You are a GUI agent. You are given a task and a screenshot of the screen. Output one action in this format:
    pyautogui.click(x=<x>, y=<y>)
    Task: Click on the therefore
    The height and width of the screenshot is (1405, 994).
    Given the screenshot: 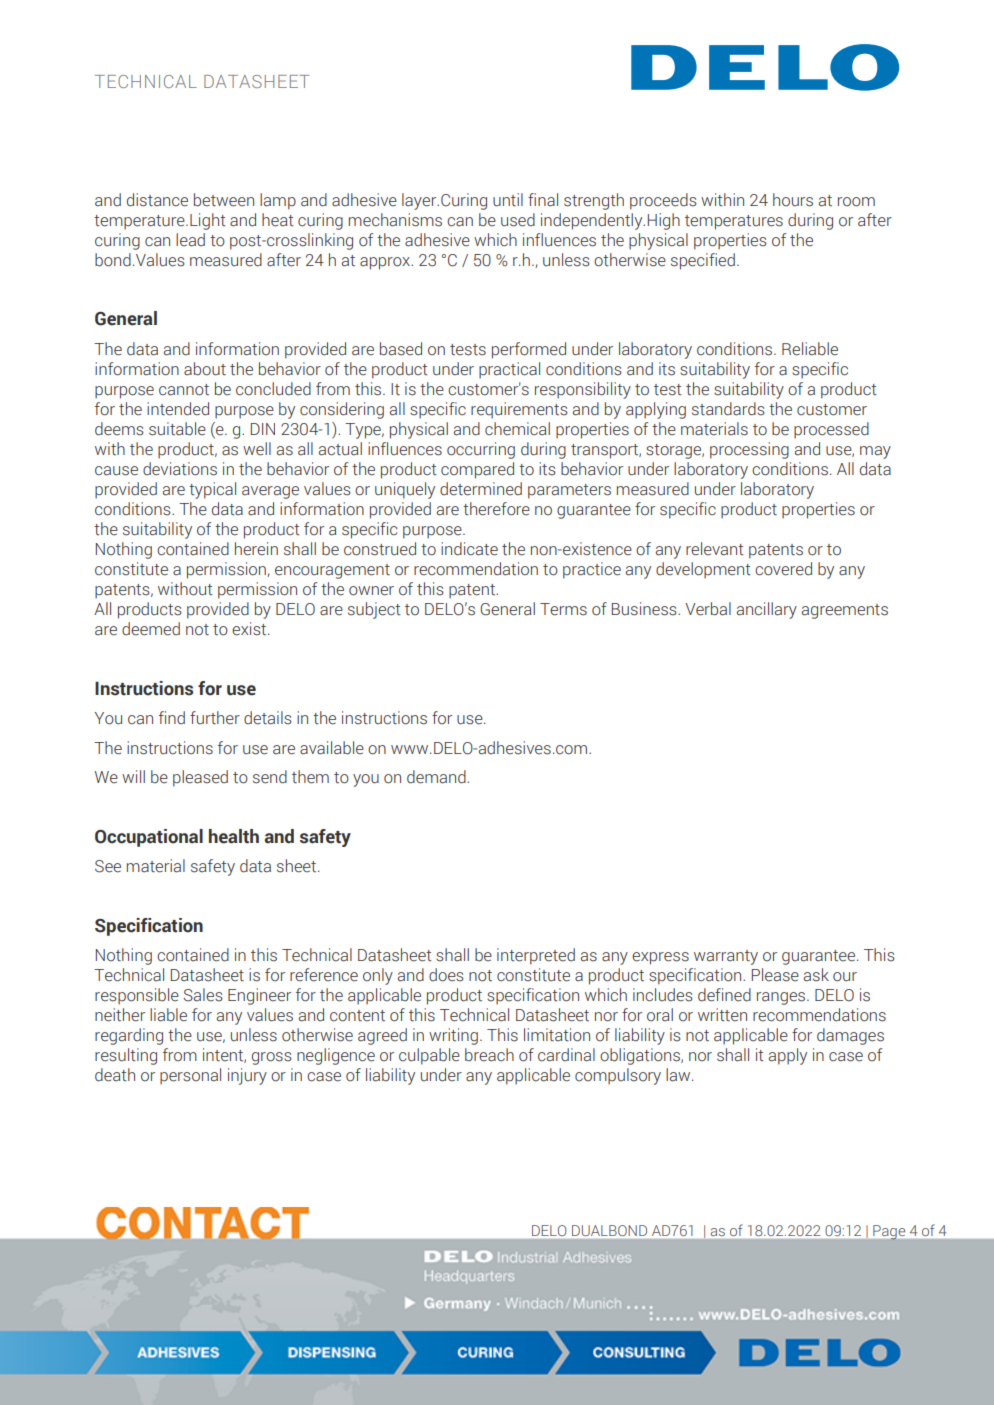 What is the action you would take?
    pyautogui.click(x=496, y=509)
